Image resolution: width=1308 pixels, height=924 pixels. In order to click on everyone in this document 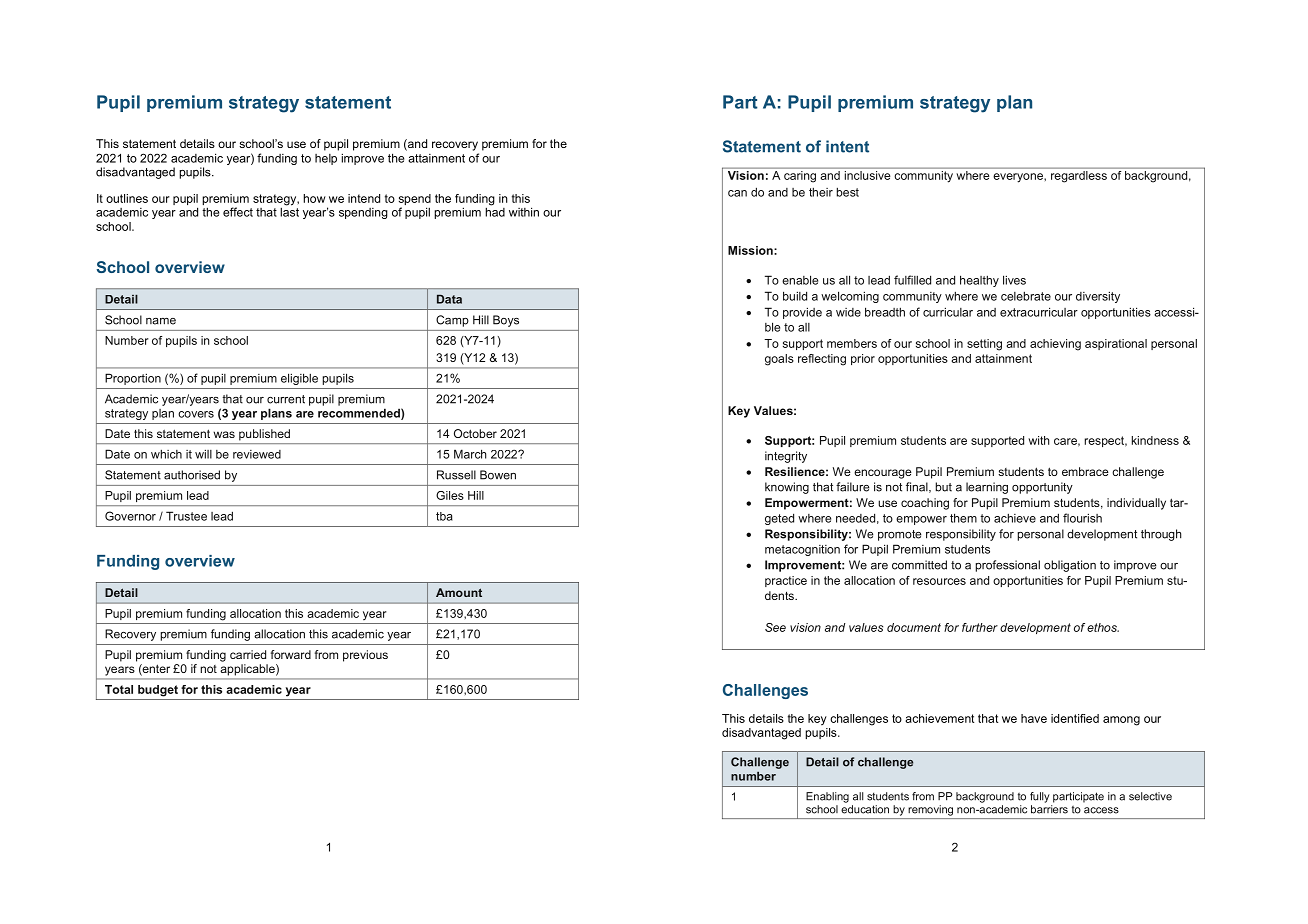, I will do `click(1019, 178)`.
